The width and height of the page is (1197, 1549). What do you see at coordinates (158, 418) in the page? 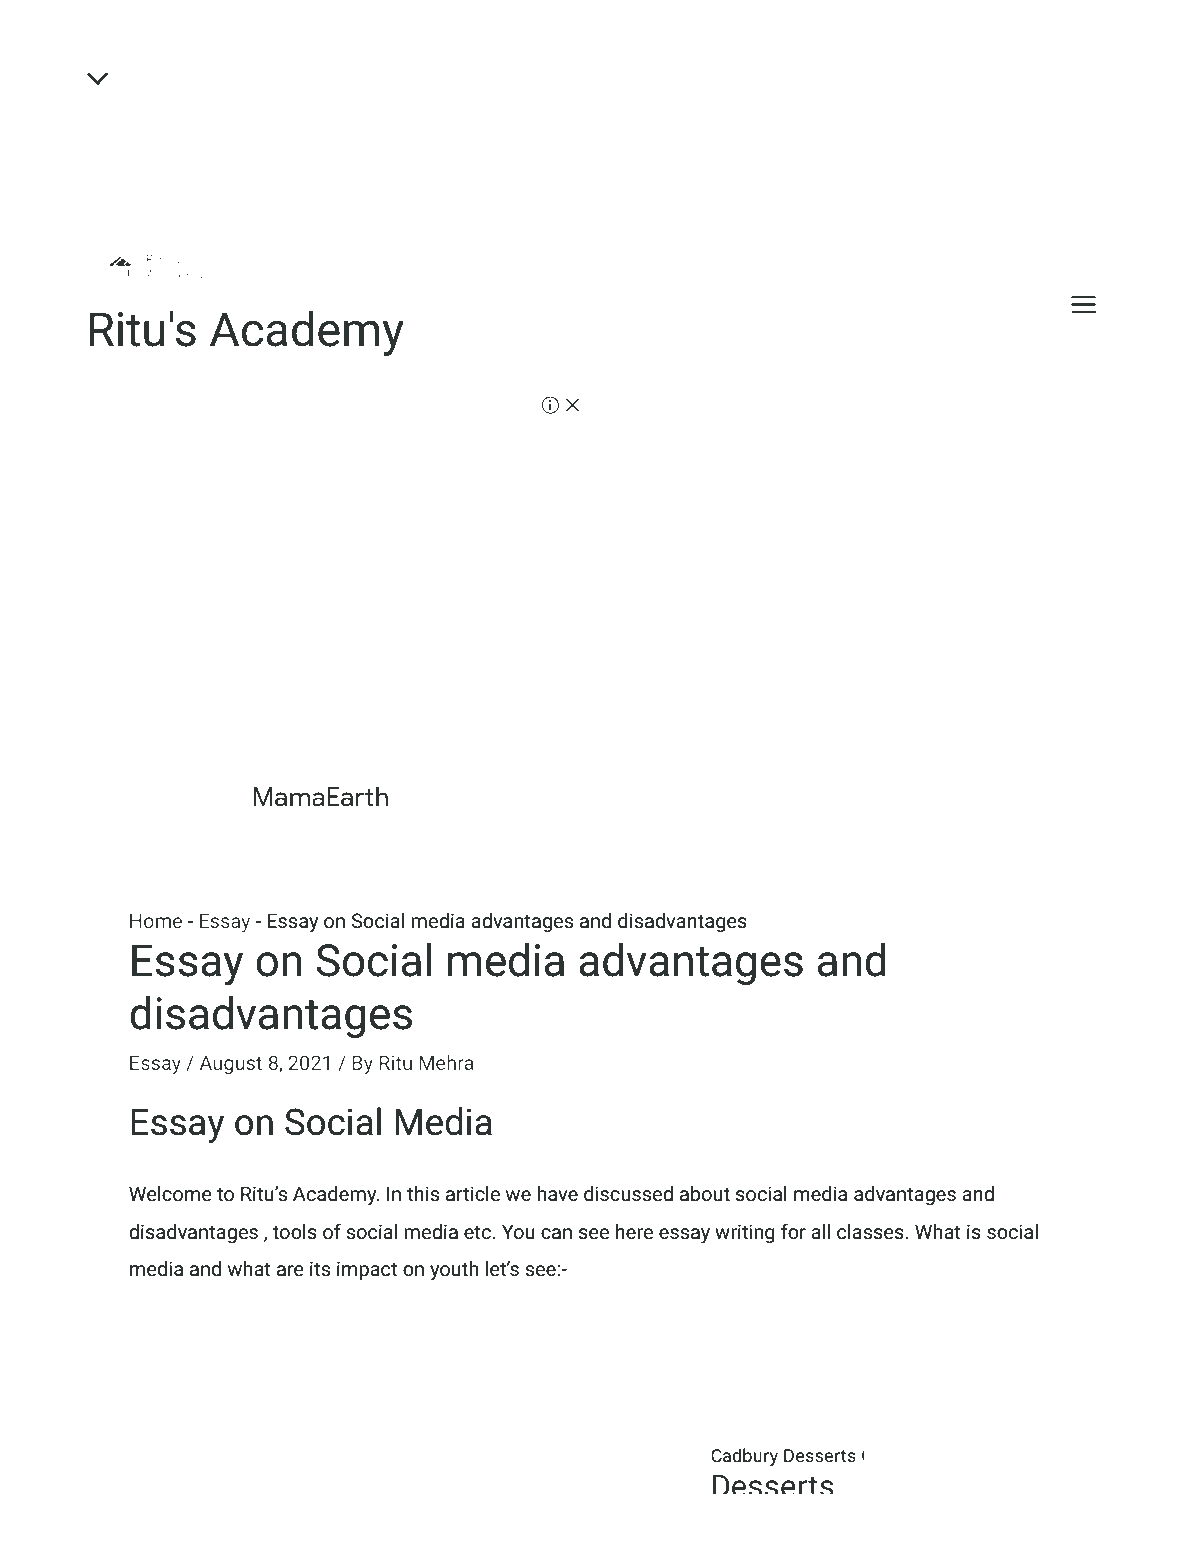
I see `DROP` at bounding box center [158, 418].
